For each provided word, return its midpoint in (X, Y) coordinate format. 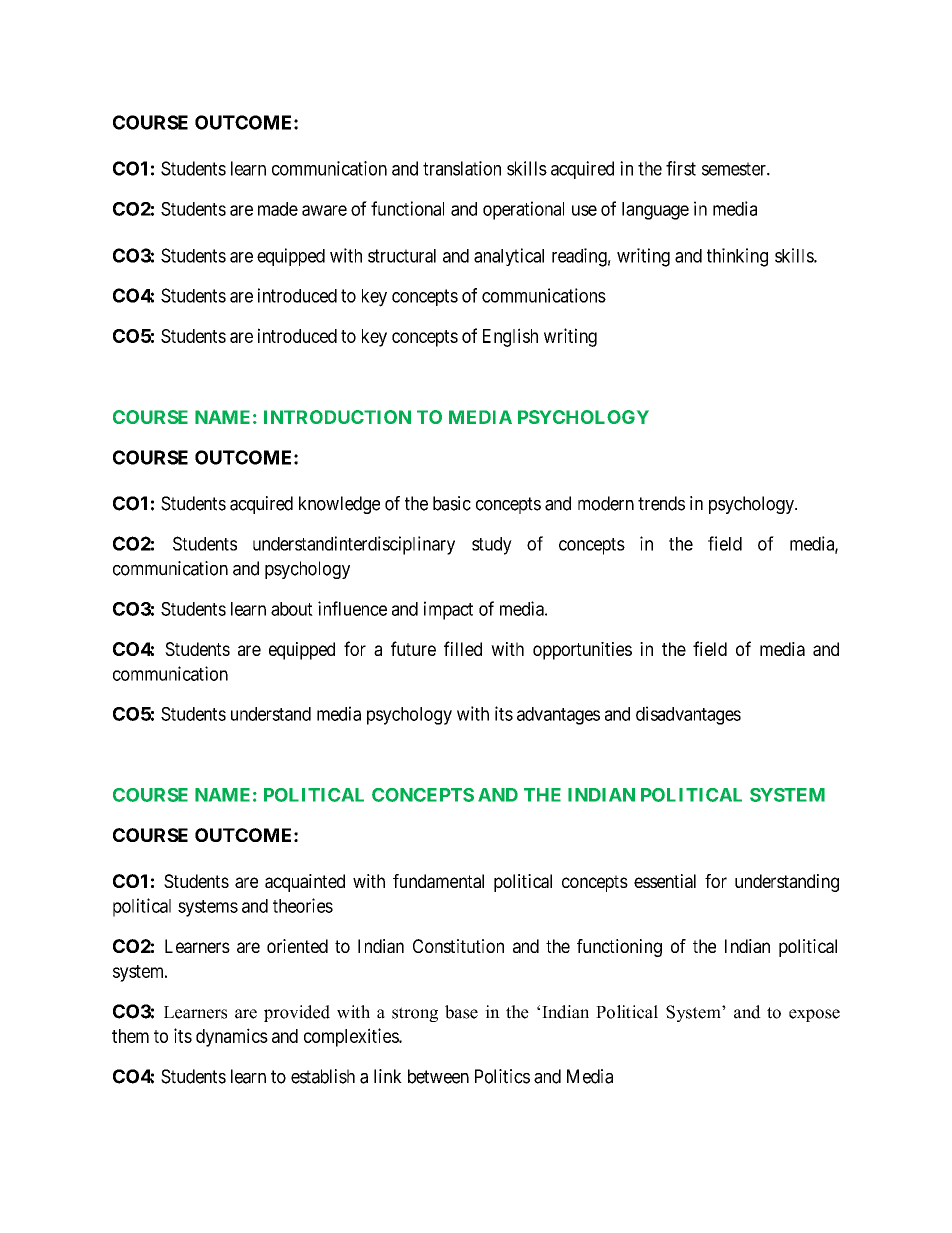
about (292, 609)
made (278, 209)
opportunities (582, 651)
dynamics (232, 1037)
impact (448, 610)
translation (462, 168)
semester (735, 169)
